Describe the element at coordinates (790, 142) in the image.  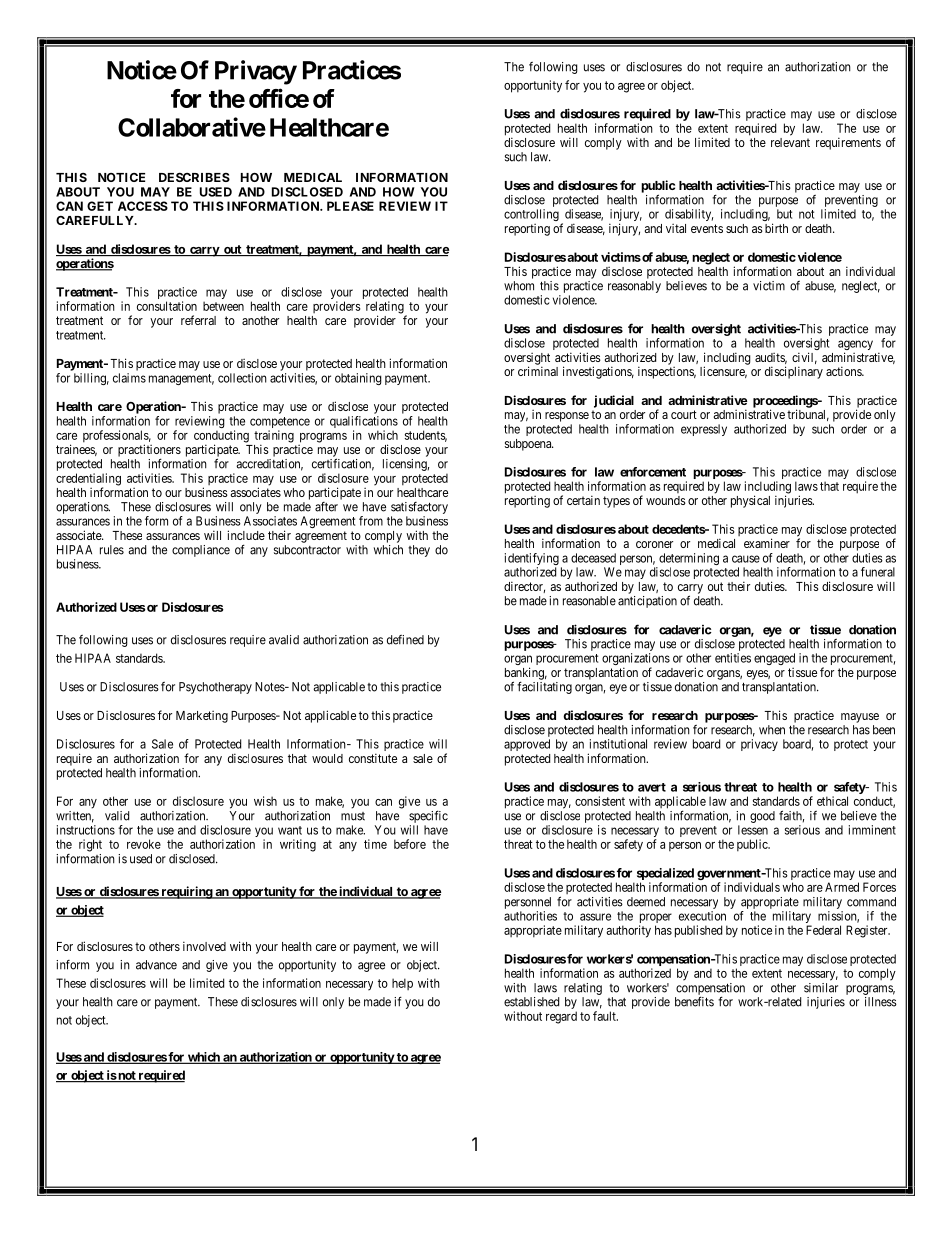
I see `relevant` at that location.
